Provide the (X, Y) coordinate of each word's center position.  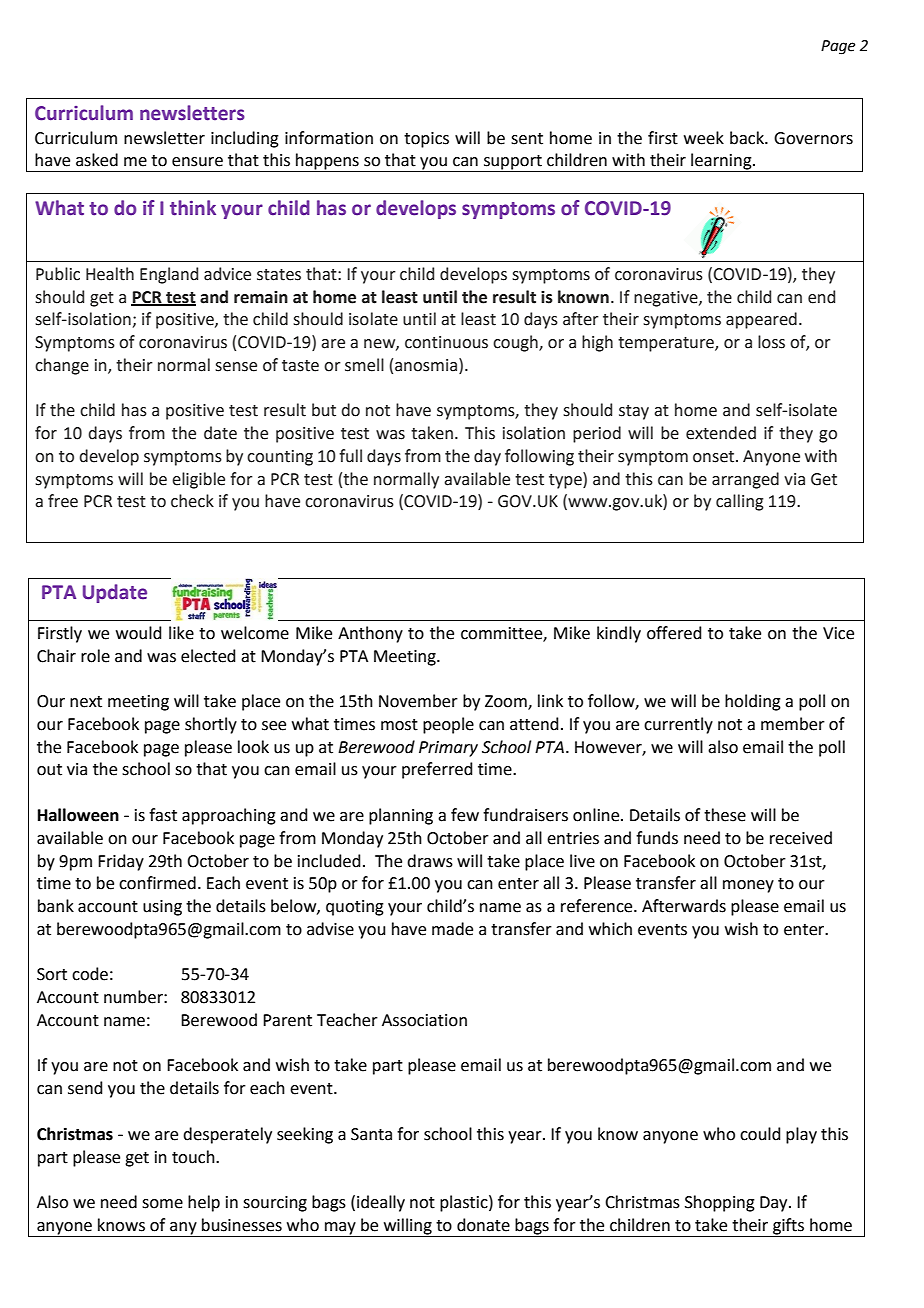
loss (771, 342)
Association (424, 1020)
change (62, 366)
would (139, 633)
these (725, 815)
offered (674, 633)
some (162, 1204)
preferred (437, 770)
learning (721, 162)
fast (163, 815)
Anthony (370, 634)
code (90, 974)
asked (97, 160)
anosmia (426, 365)
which (610, 929)
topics (426, 140)
